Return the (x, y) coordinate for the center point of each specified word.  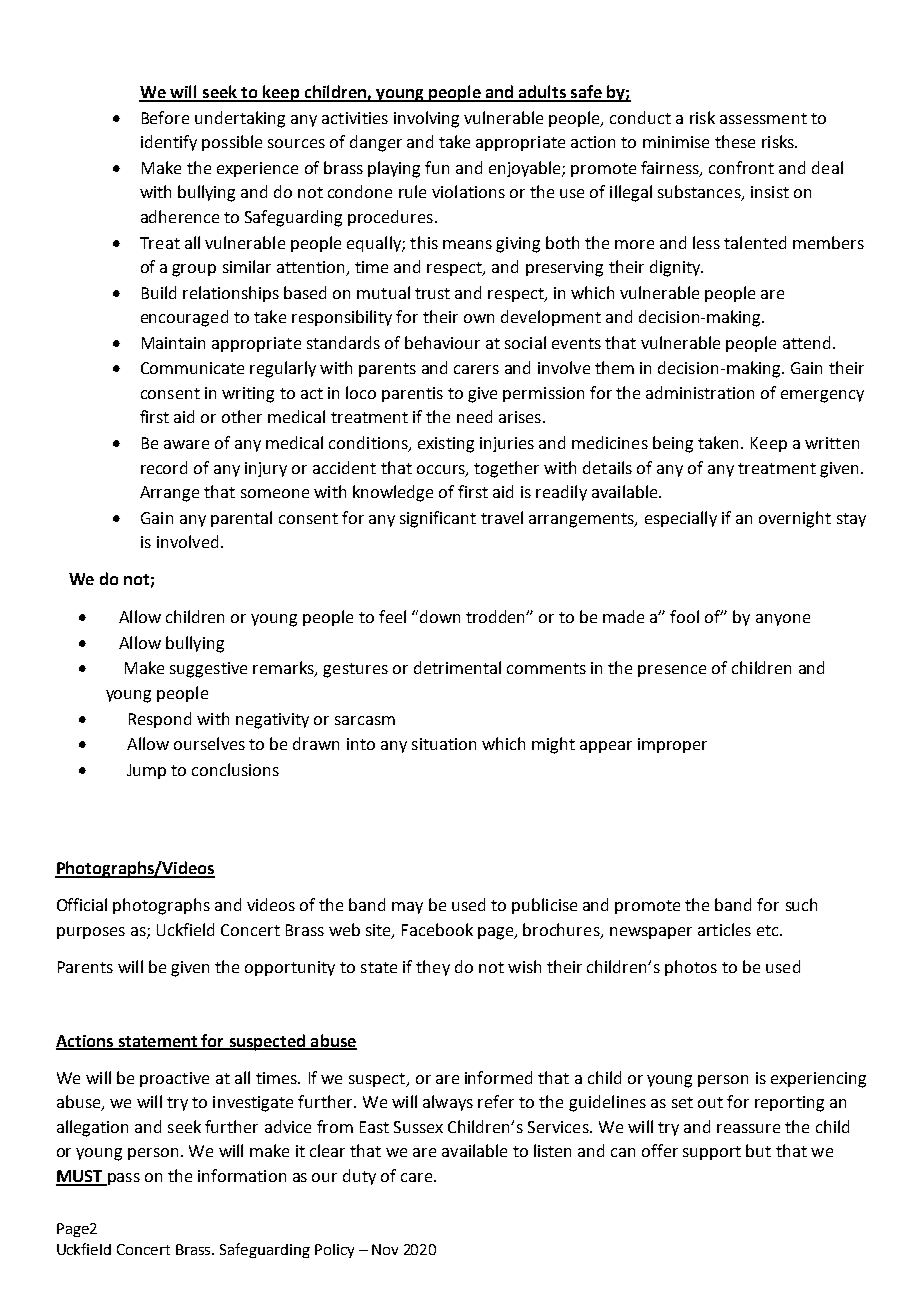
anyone (783, 620)
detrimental (457, 667)
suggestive (208, 670)
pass (123, 1179)
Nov (385, 1249)
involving (426, 119)
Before (165, 117)
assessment (763, 118)
